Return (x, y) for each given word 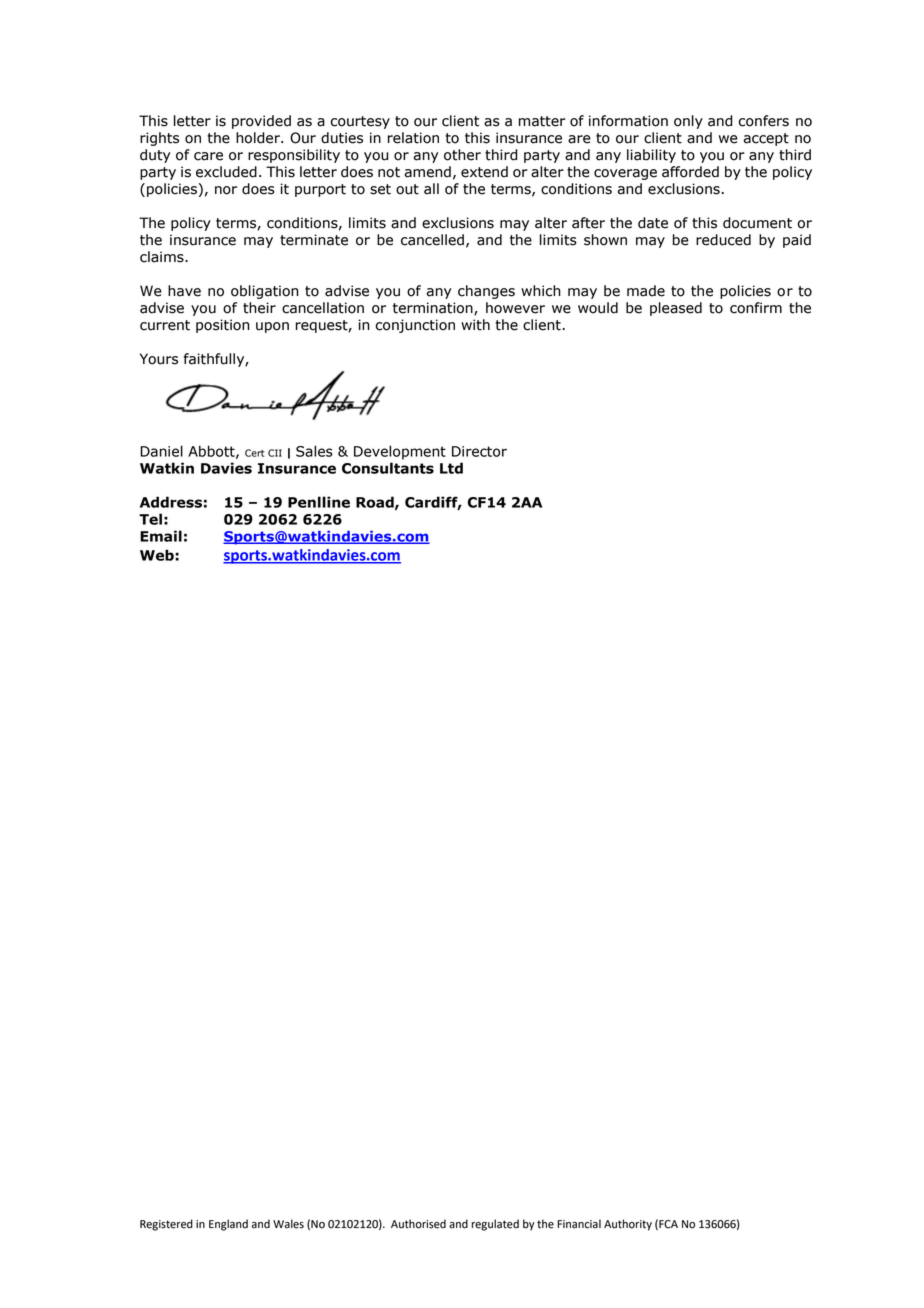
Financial (579, 1224)
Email (161, 536)
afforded (690, 172)
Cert (255, 453)
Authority (628, 1225)
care (208, 156)
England (228, 1225)
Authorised (418, 1224)
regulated (495, 1225)
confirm (756, 308)
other (462, 155)
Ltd (451, 468)
